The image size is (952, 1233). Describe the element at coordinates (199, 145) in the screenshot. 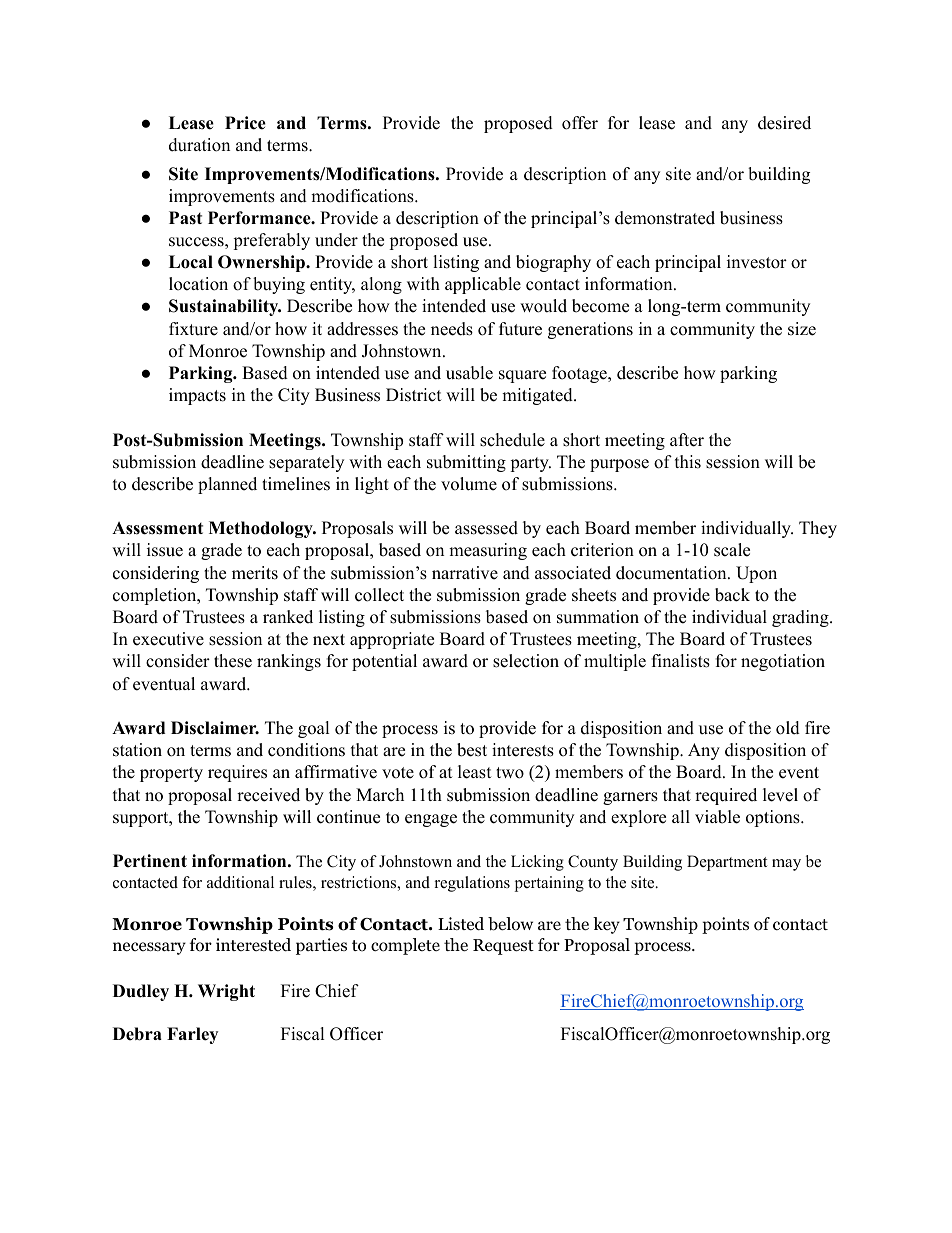

I see `duration` at that location.
